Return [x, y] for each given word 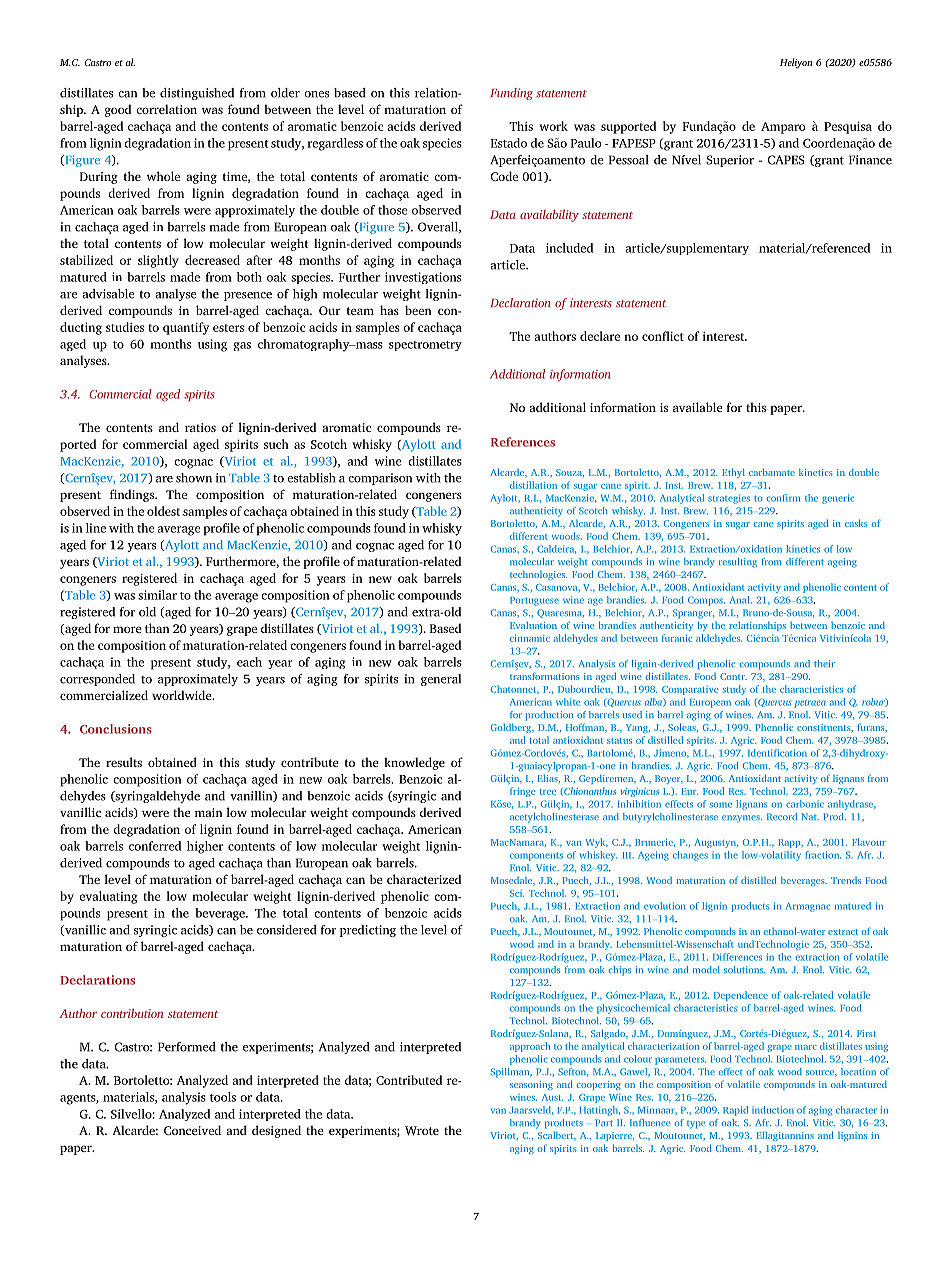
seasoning [531, 1085]
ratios [200, 427]
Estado [509, 143]
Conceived [192, 1130]
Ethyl [733, 473]
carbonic [805, 804]
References [523, 442]
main [208, 812]
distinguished [197, 94]
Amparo [783, 128]
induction [773, 1110]
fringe [522, 792]
